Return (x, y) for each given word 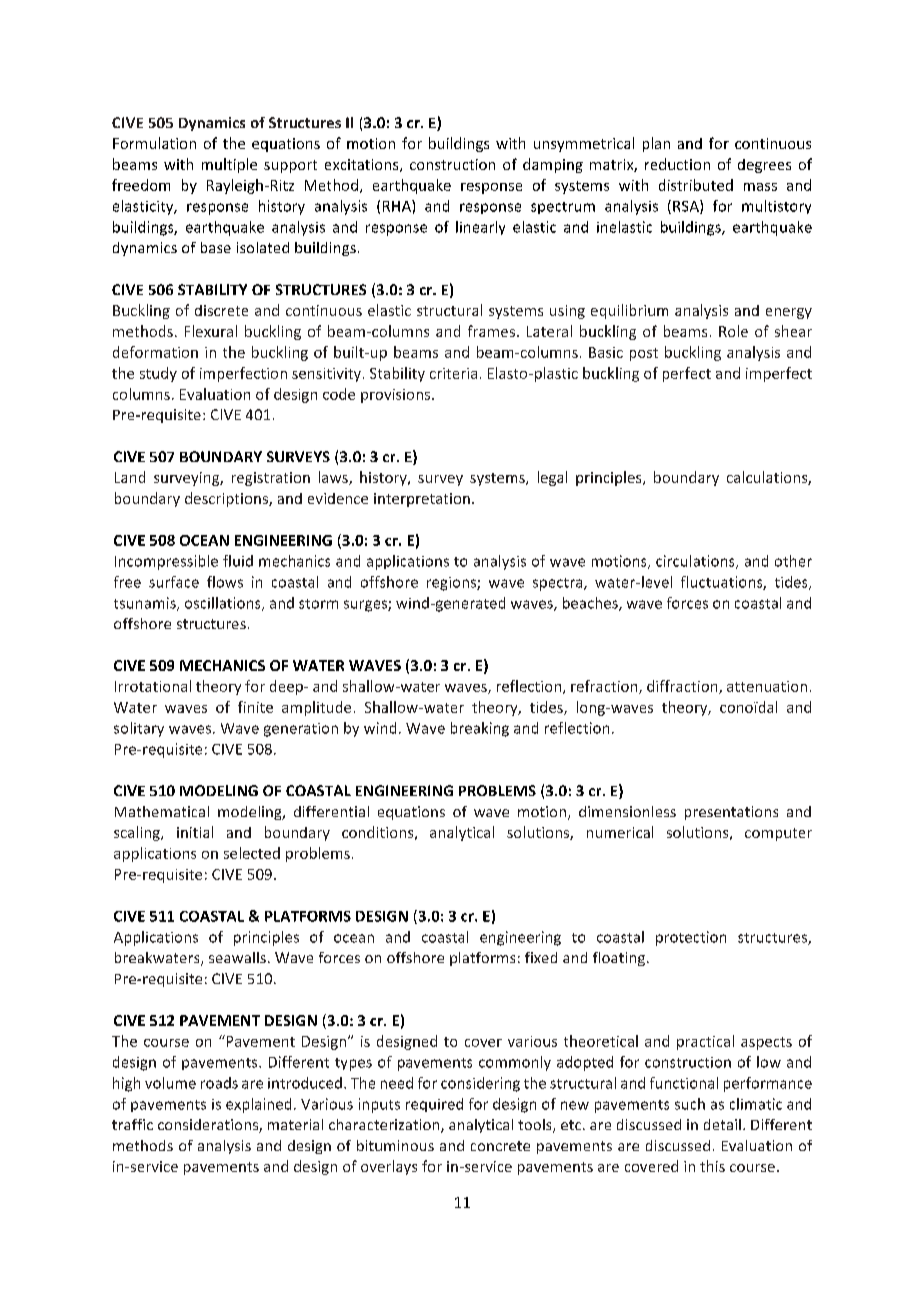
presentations (731, 813)
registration (271, 479)
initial (195, 832)
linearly (480, 228)
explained (258, 1105)
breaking (480, 729)
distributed (696, 185)
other (793, 561)
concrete (500, 1146)
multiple (229, 165)
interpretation (422, 500)
